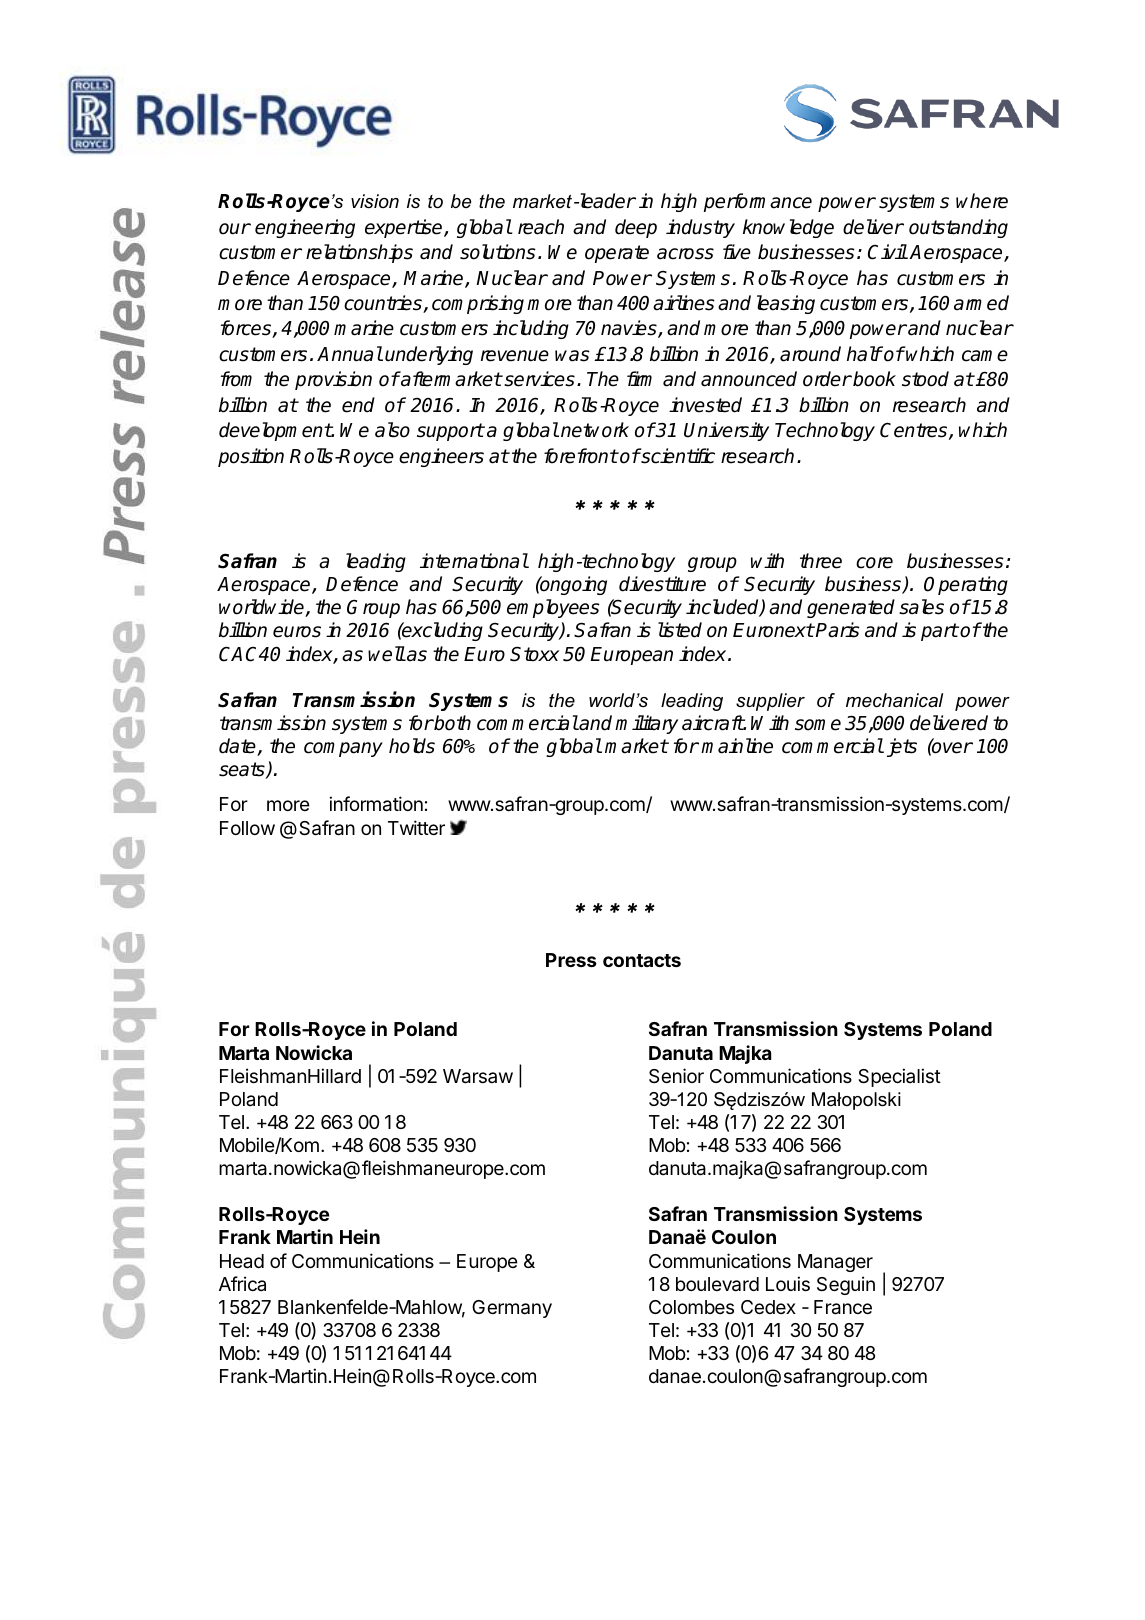  Describe the element at coordinates (958, 228) in the page. I see `outstanding` at that location.
